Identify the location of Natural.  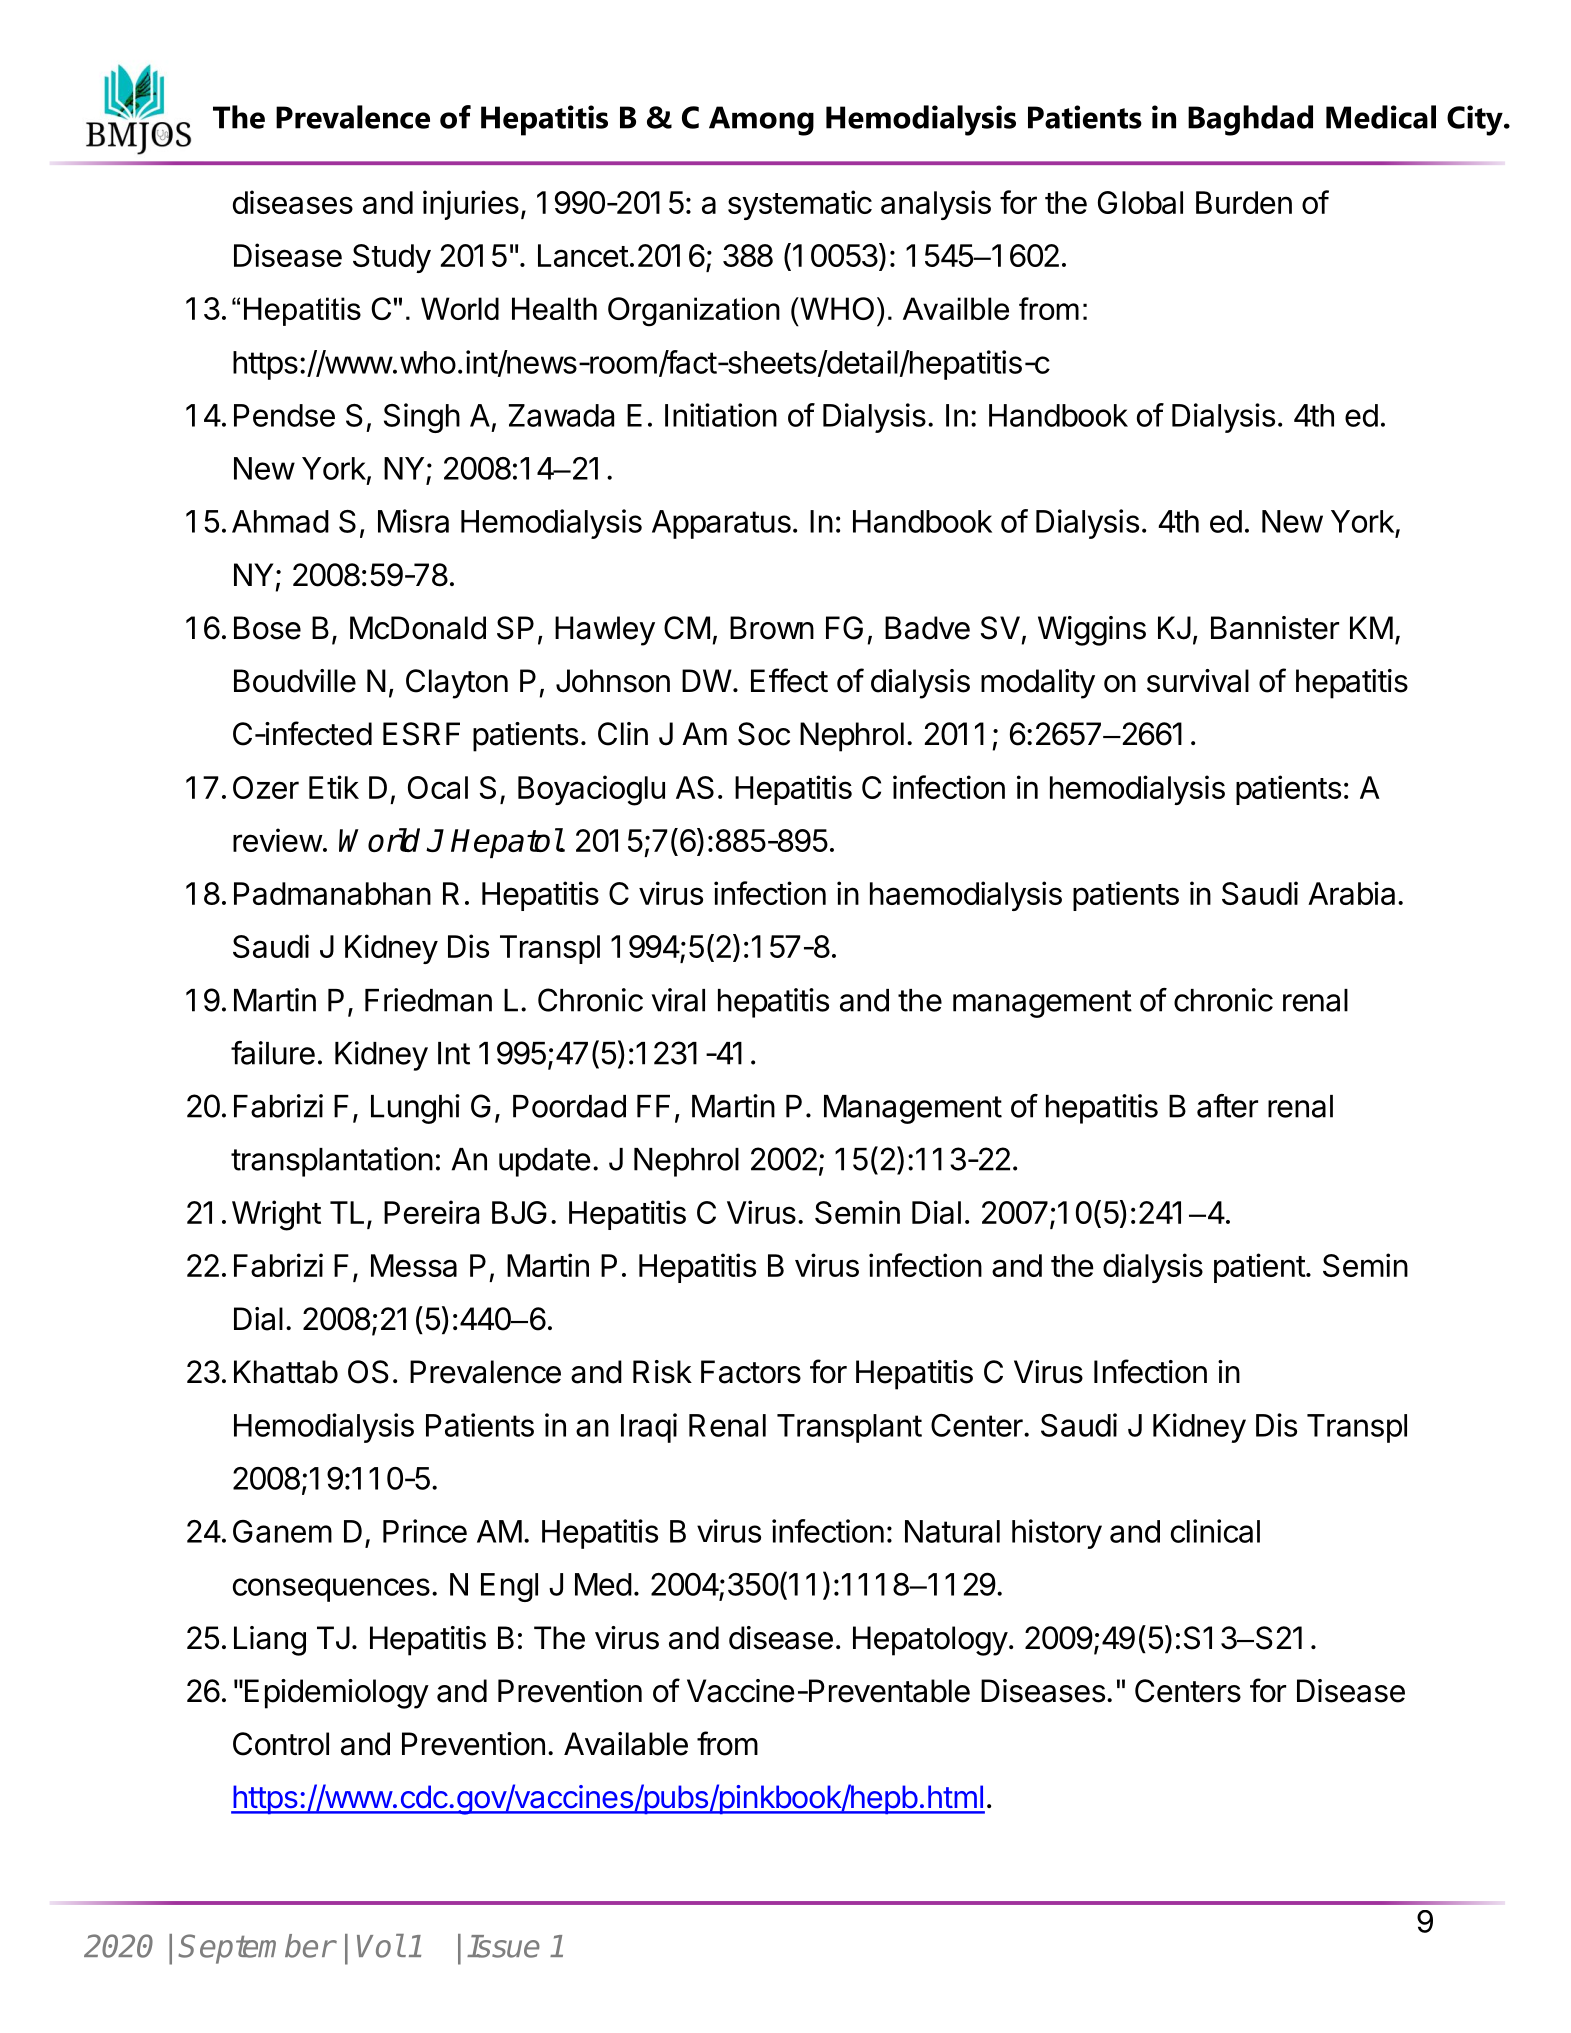
(952, 1531).
